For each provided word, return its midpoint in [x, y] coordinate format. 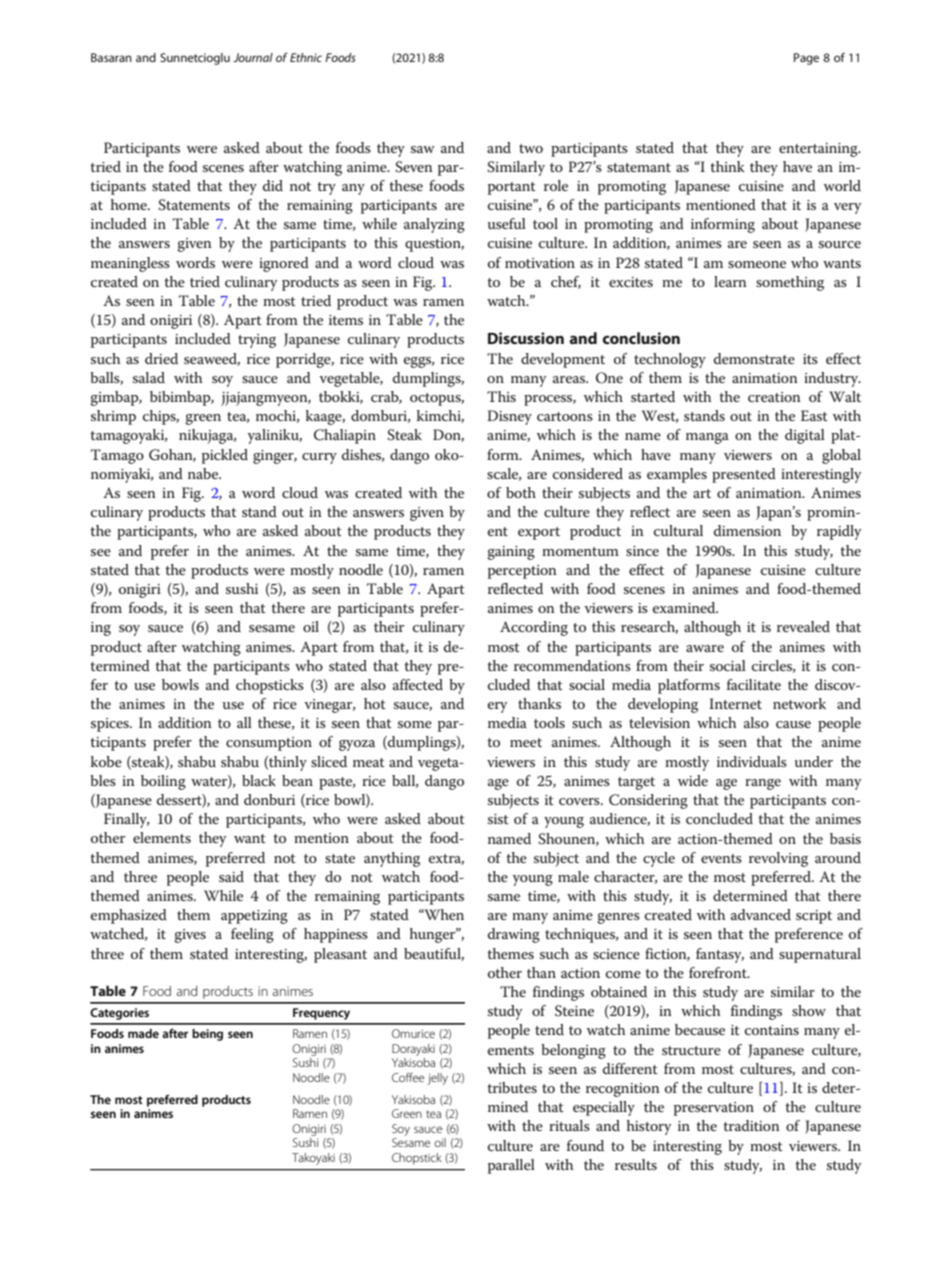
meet [526, 742]
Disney [509, 417]
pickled [225, 456]
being [207, 1035]
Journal [253, 57]
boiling [163, 782]
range [763, 784]
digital [805, 436]
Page [806, 59]
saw [423, 149]
